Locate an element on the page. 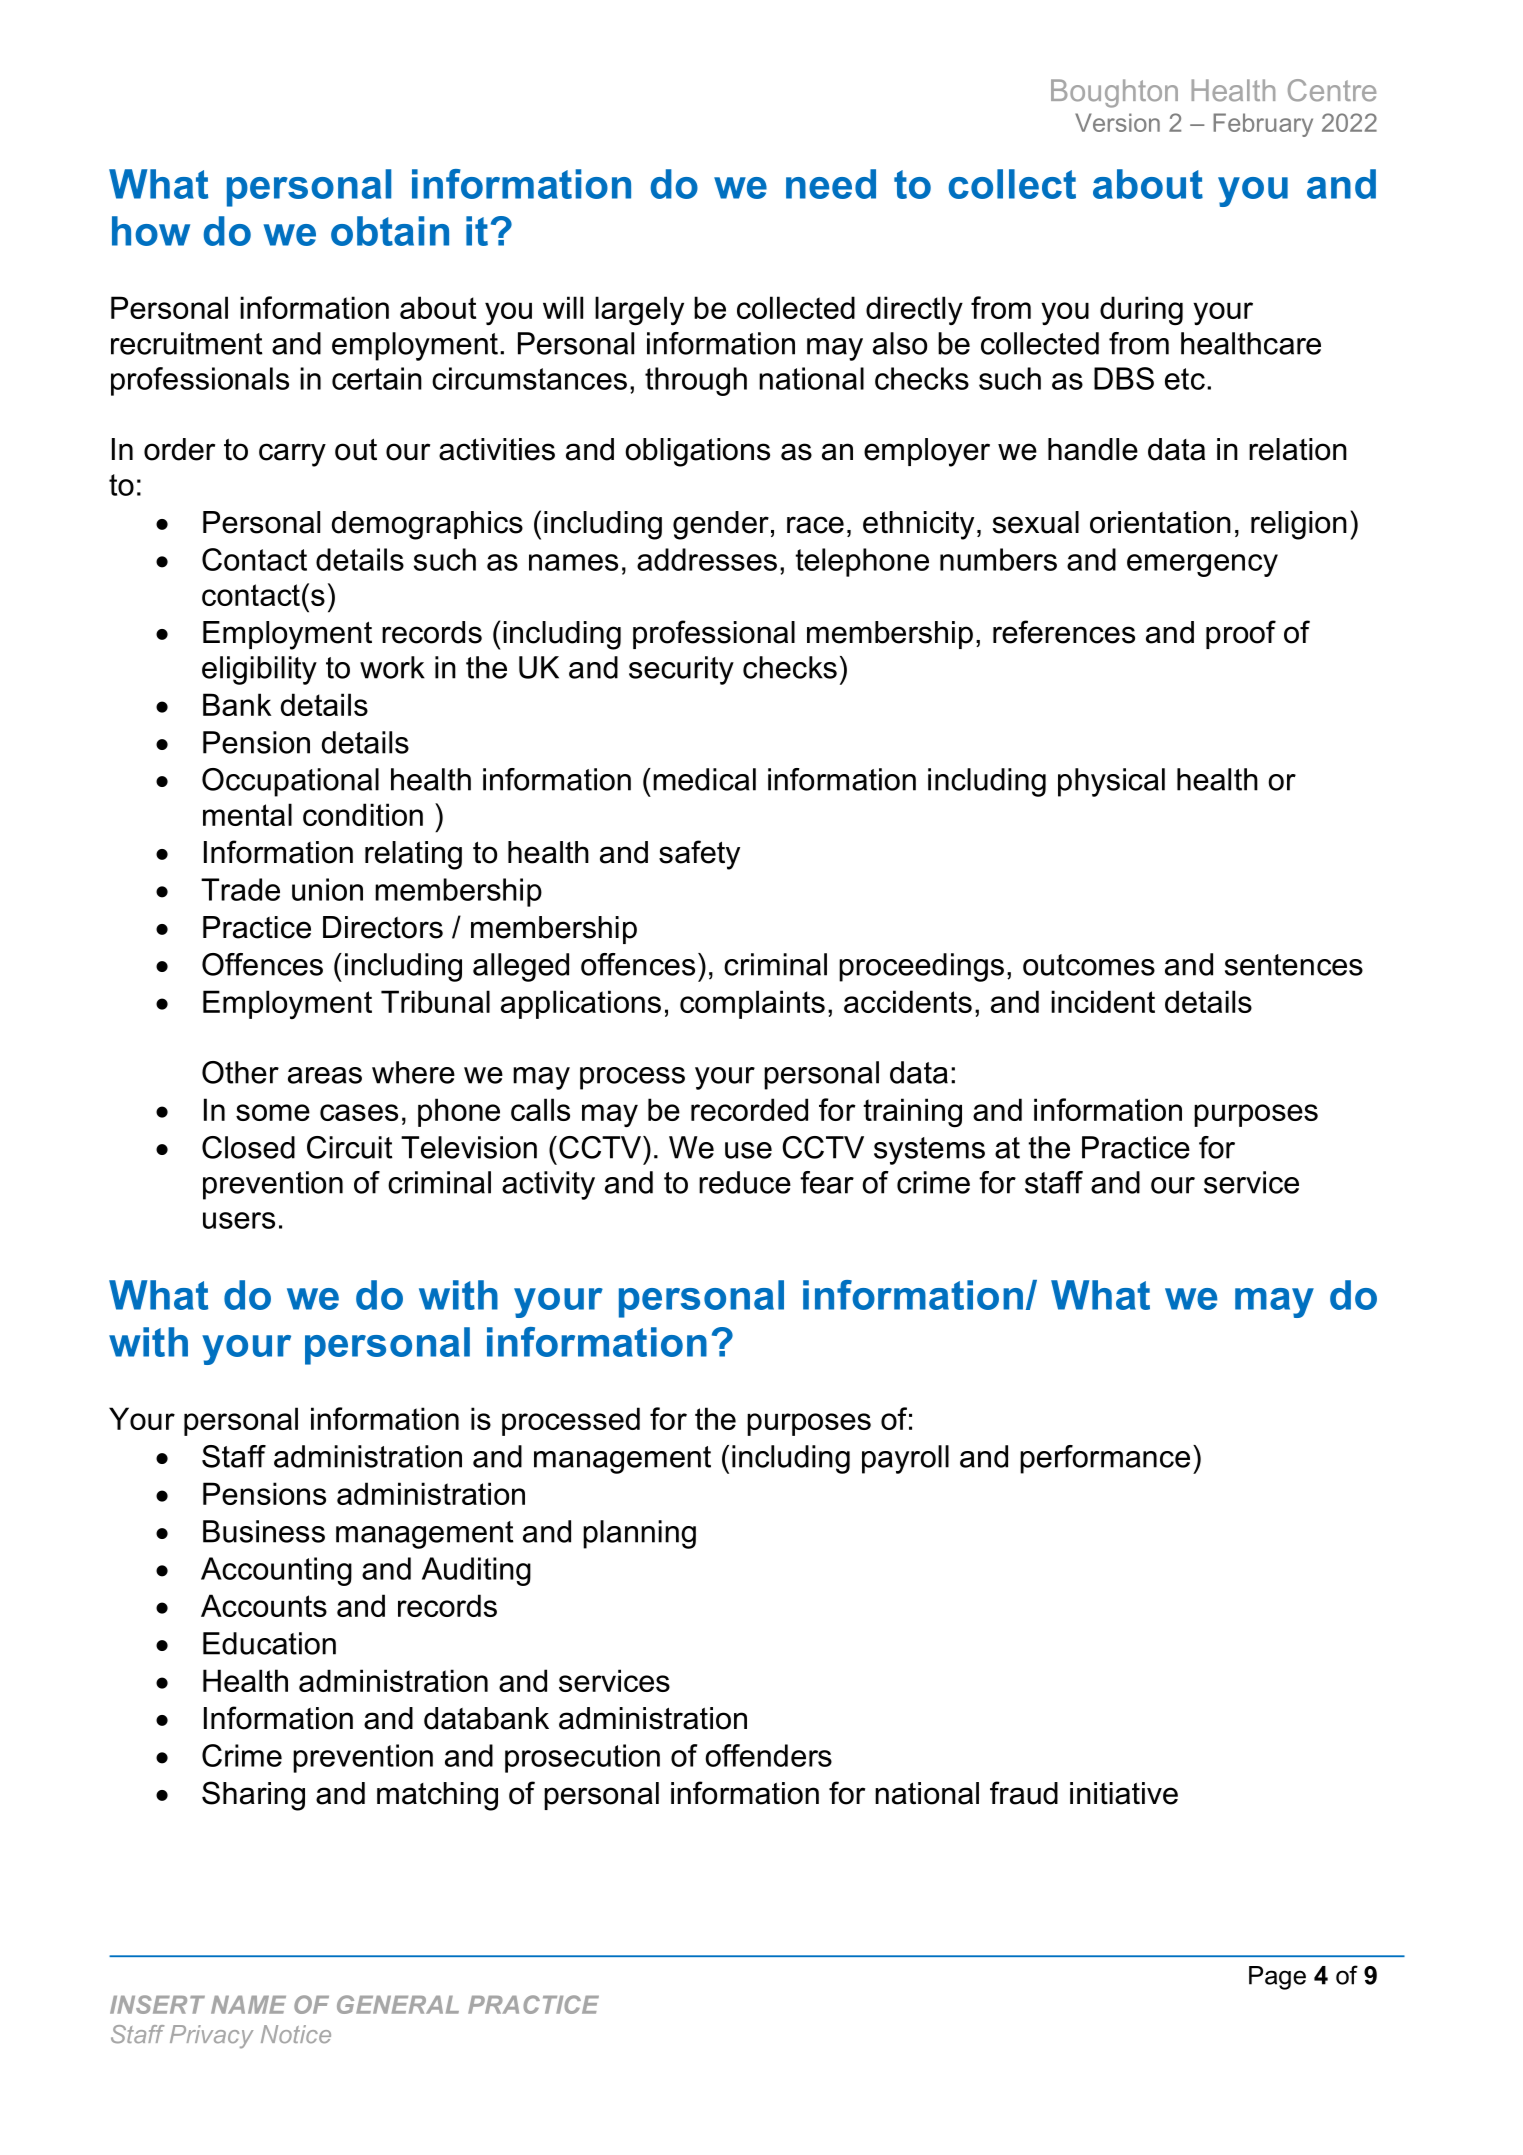  safety is located at coordinates (699, 855).
